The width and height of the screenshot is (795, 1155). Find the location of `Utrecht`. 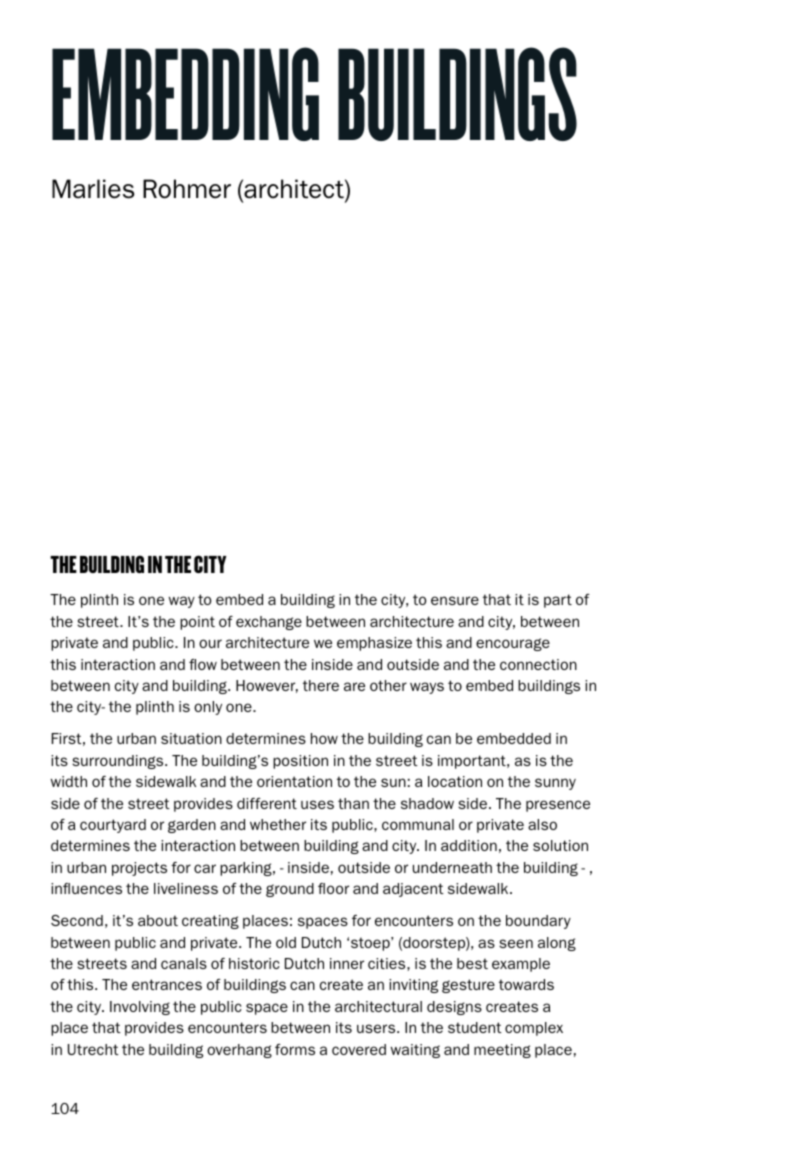

Utrecht is located at coordinates (93, 1049).
